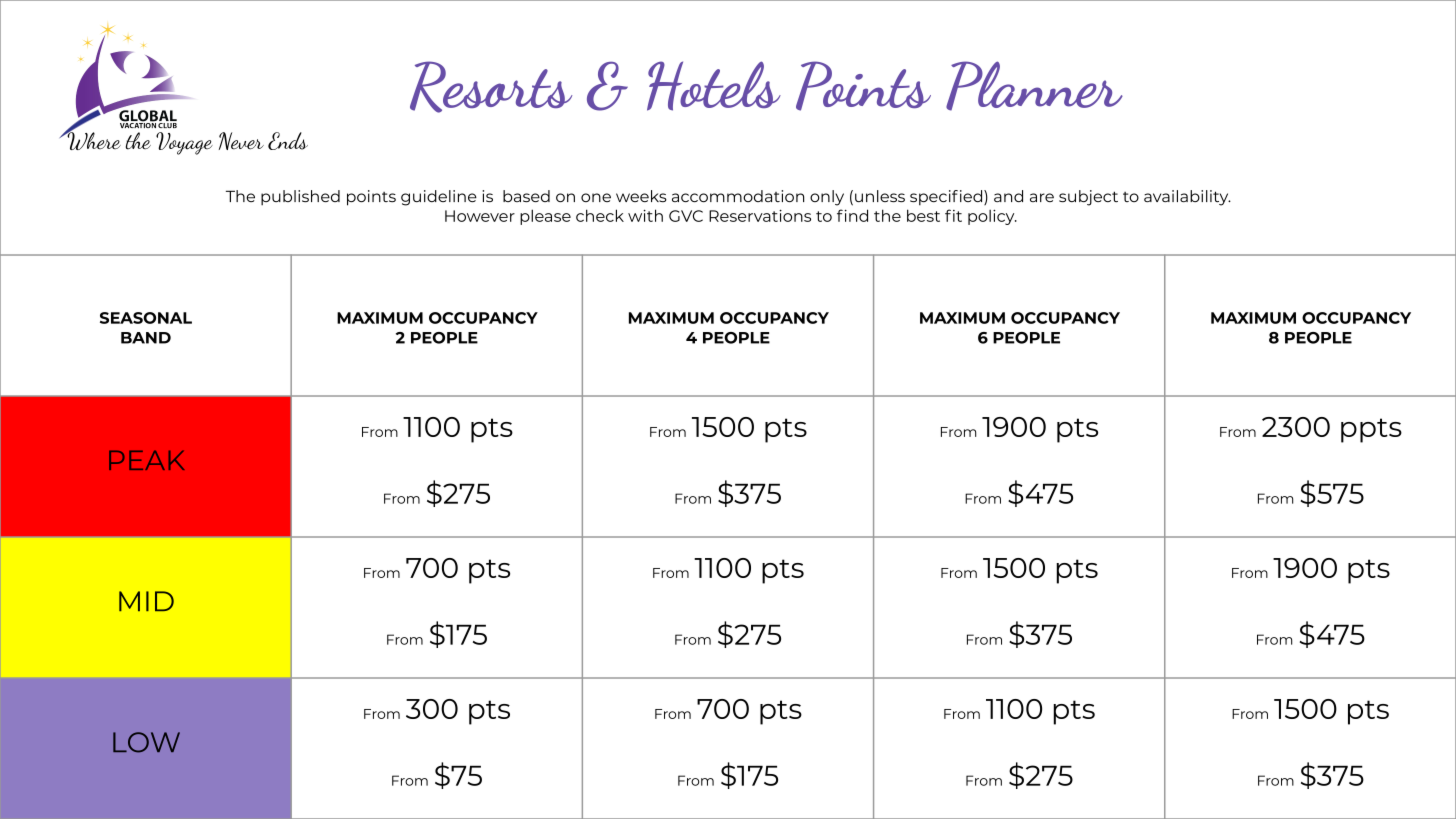 The image size is (1456, 819). I want to click on policy, so click(992, 217).
